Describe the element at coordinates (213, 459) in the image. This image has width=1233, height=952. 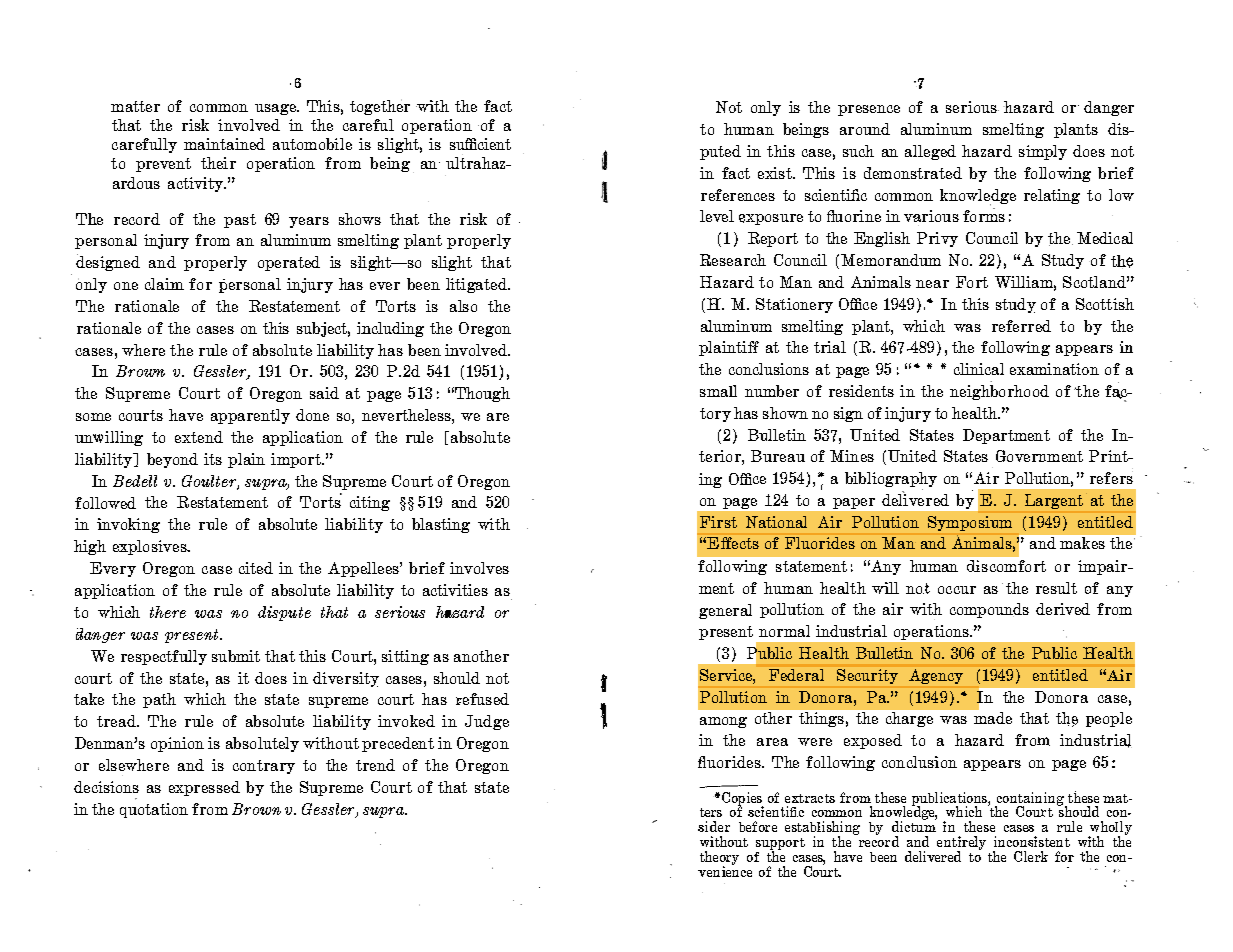
I see `its` at that location.
